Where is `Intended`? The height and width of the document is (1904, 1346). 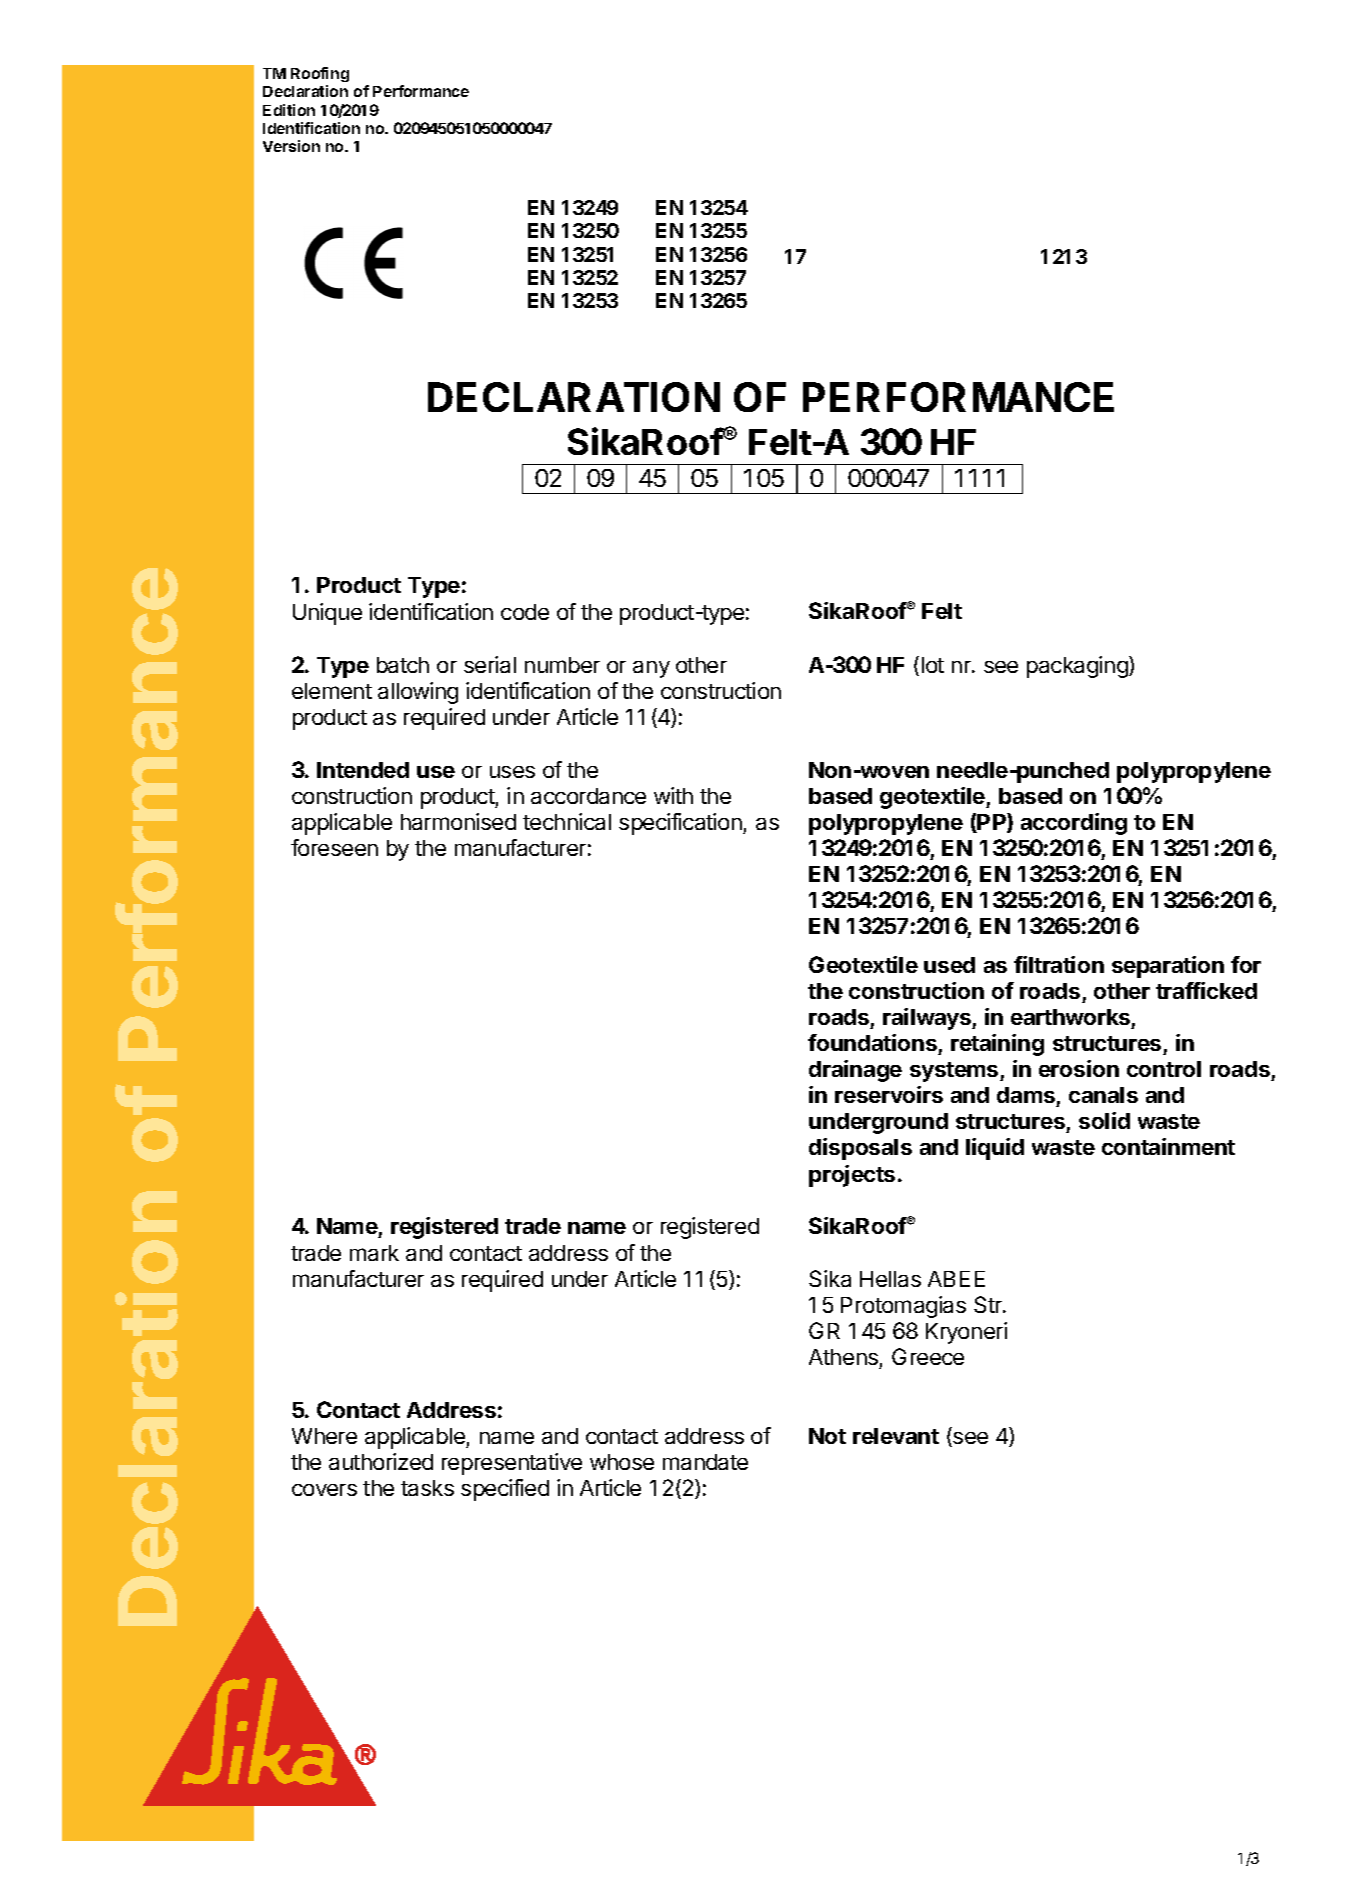
Intended is located at coordinates (363, 770).
